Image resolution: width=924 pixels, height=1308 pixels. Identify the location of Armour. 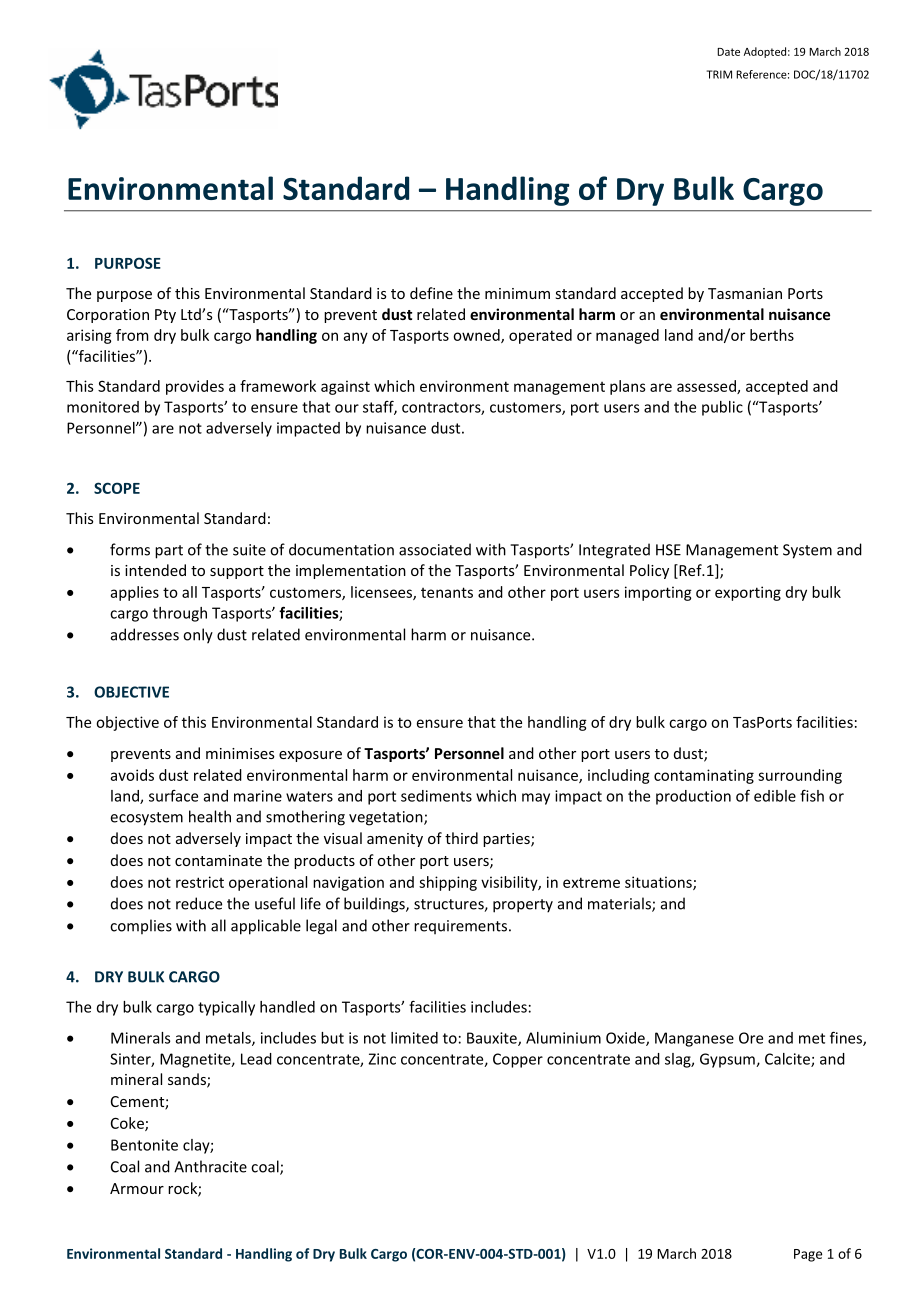
(137, 1188).
